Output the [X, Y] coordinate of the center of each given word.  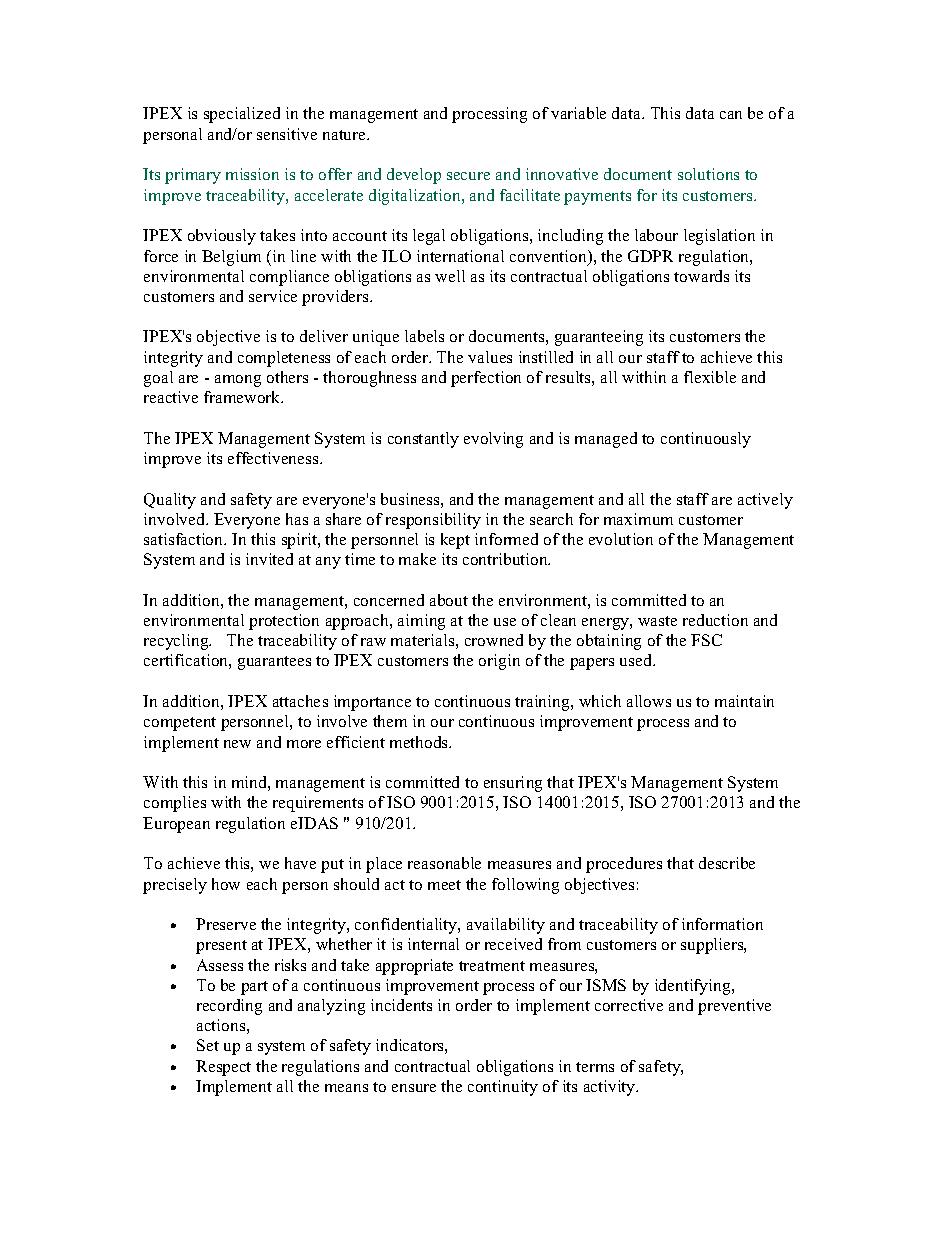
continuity [503, 1088]
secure [468, 176]
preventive [734, 1007]
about [449, 600]
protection [284, 622]
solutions [708, 174]
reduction [715, 620]
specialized [242, 115]
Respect [223, 1068]
